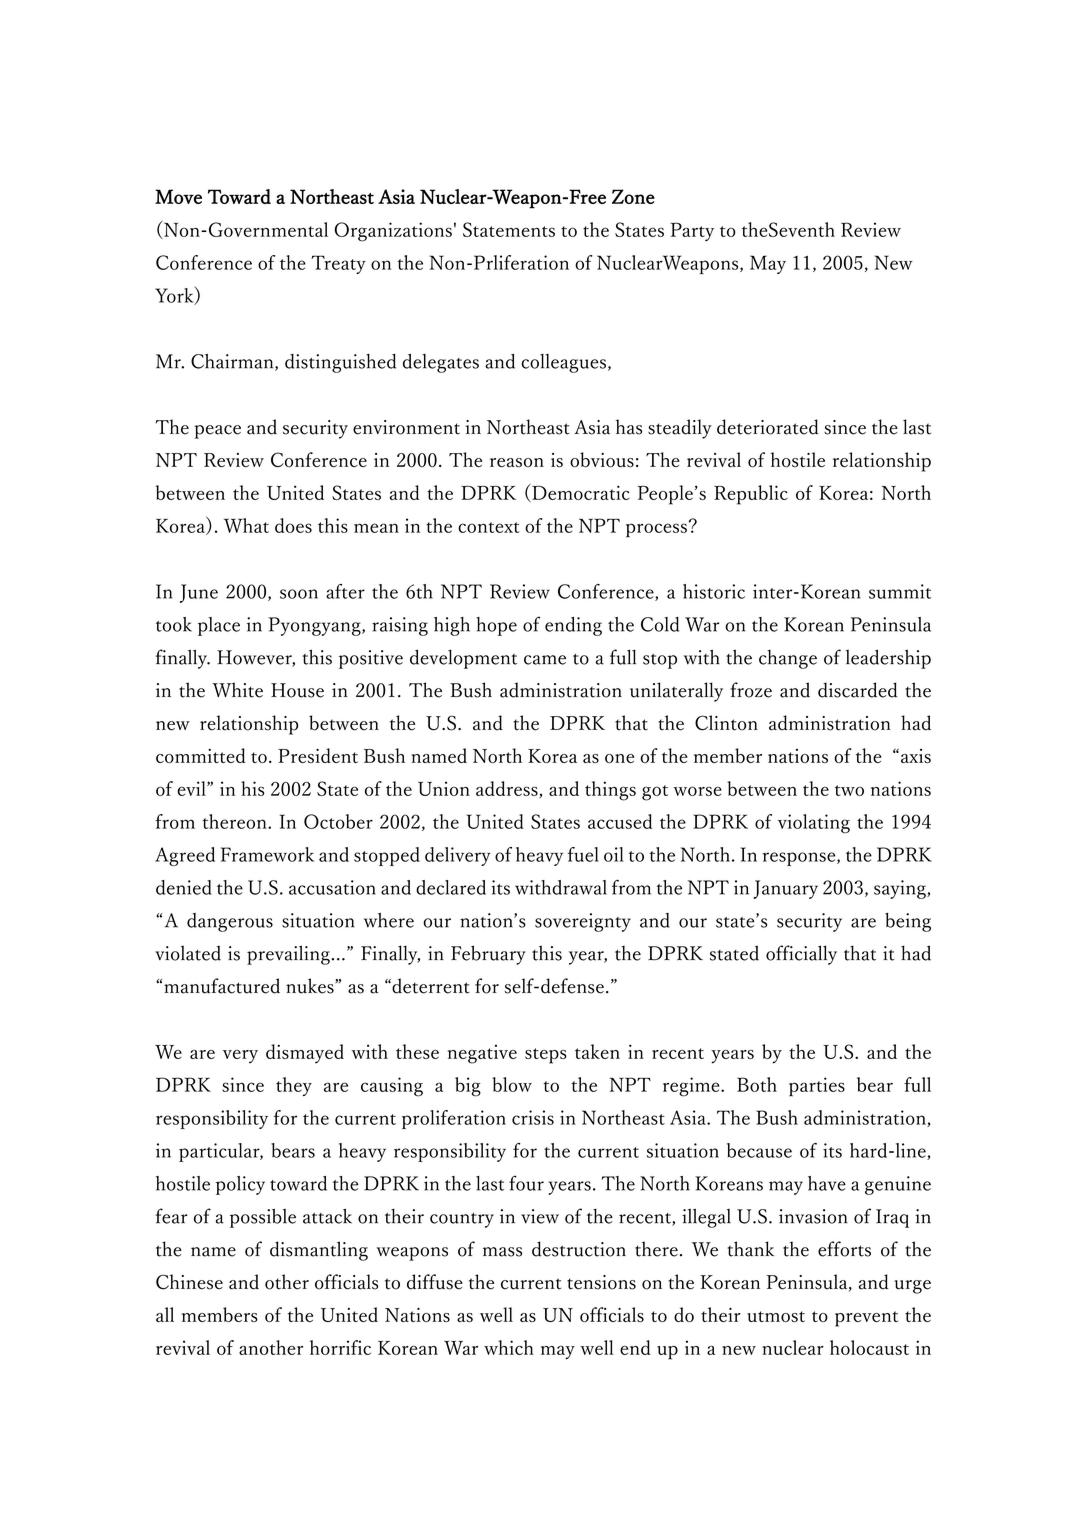 The height and width of the screenshot is (1538, 1087). Describe the element at coordinates (849, 790) in the screenshot. I see `two` at that location.
